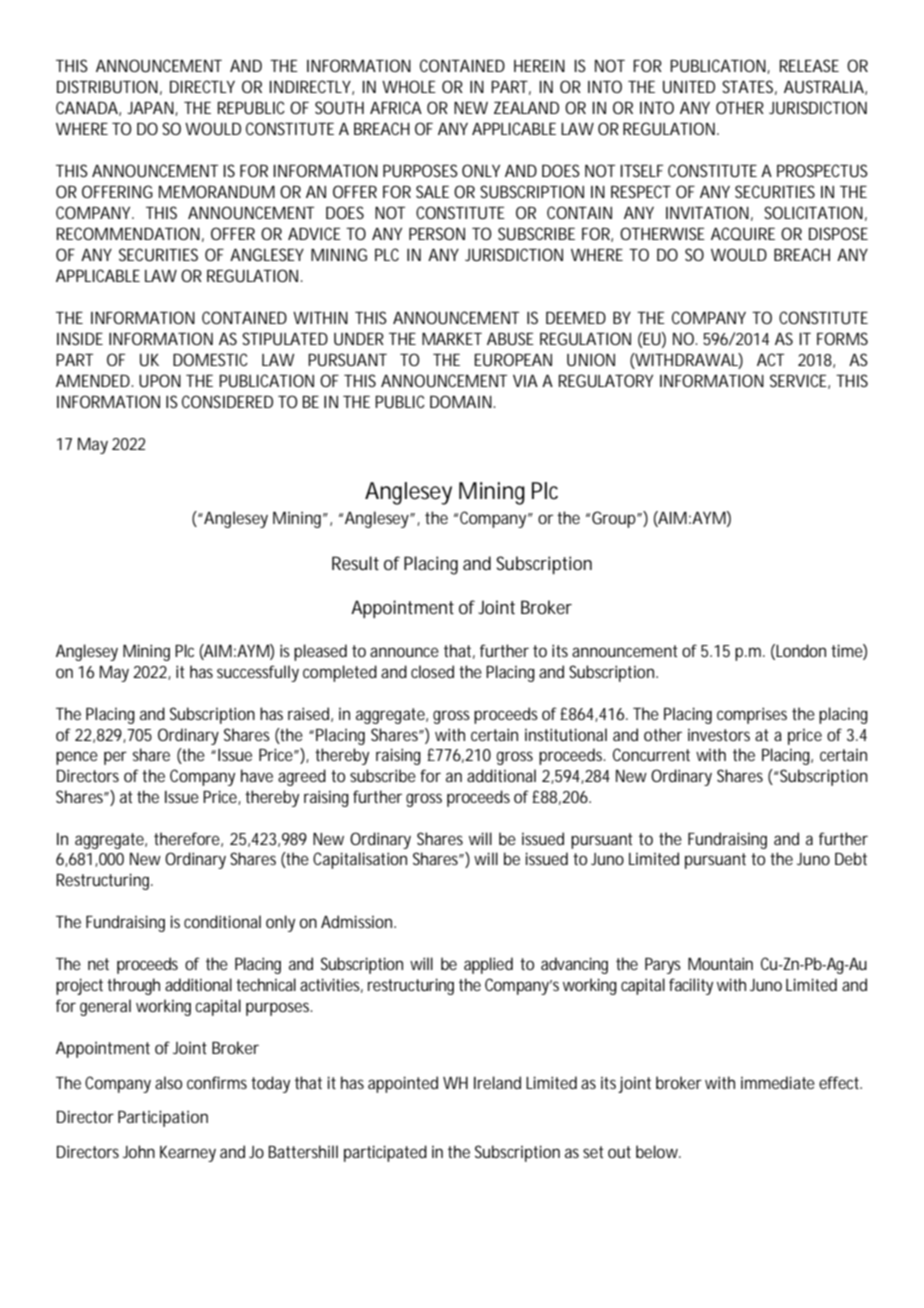  I want to click on Kearney, so click(188, 1154).
